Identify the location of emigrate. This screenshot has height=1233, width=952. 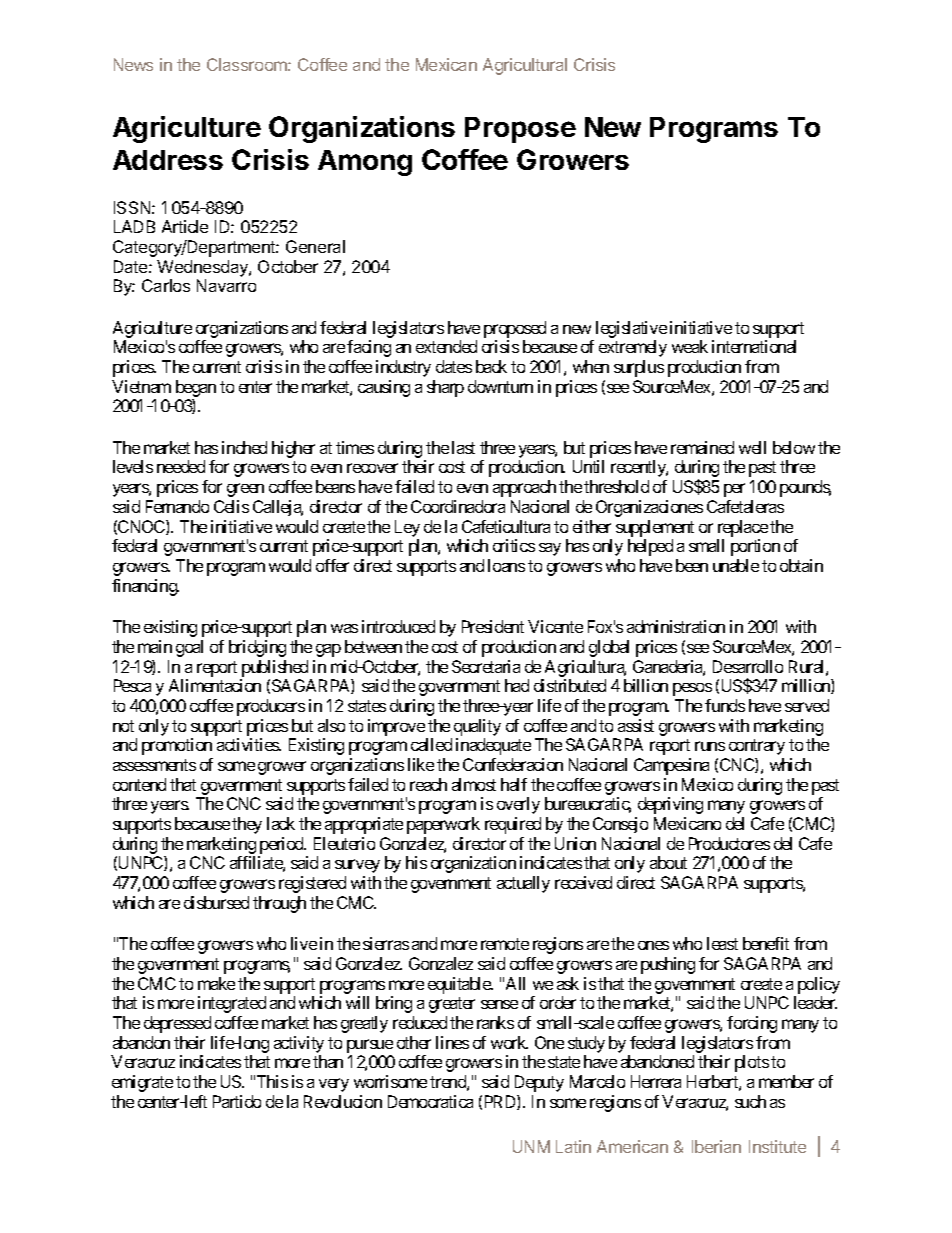
(142, 1083).
